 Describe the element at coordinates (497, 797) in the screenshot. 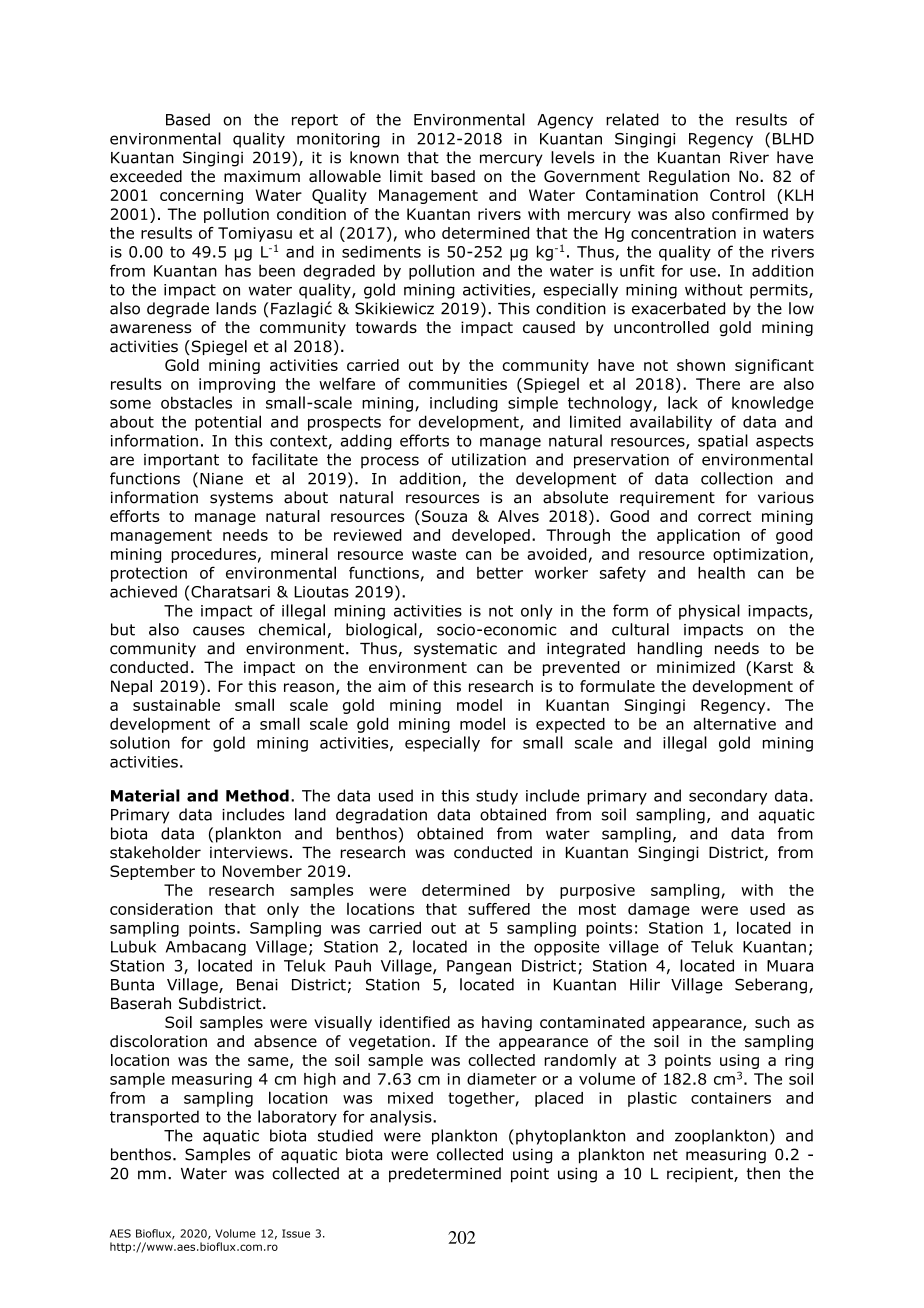

I see `study` at that location.
